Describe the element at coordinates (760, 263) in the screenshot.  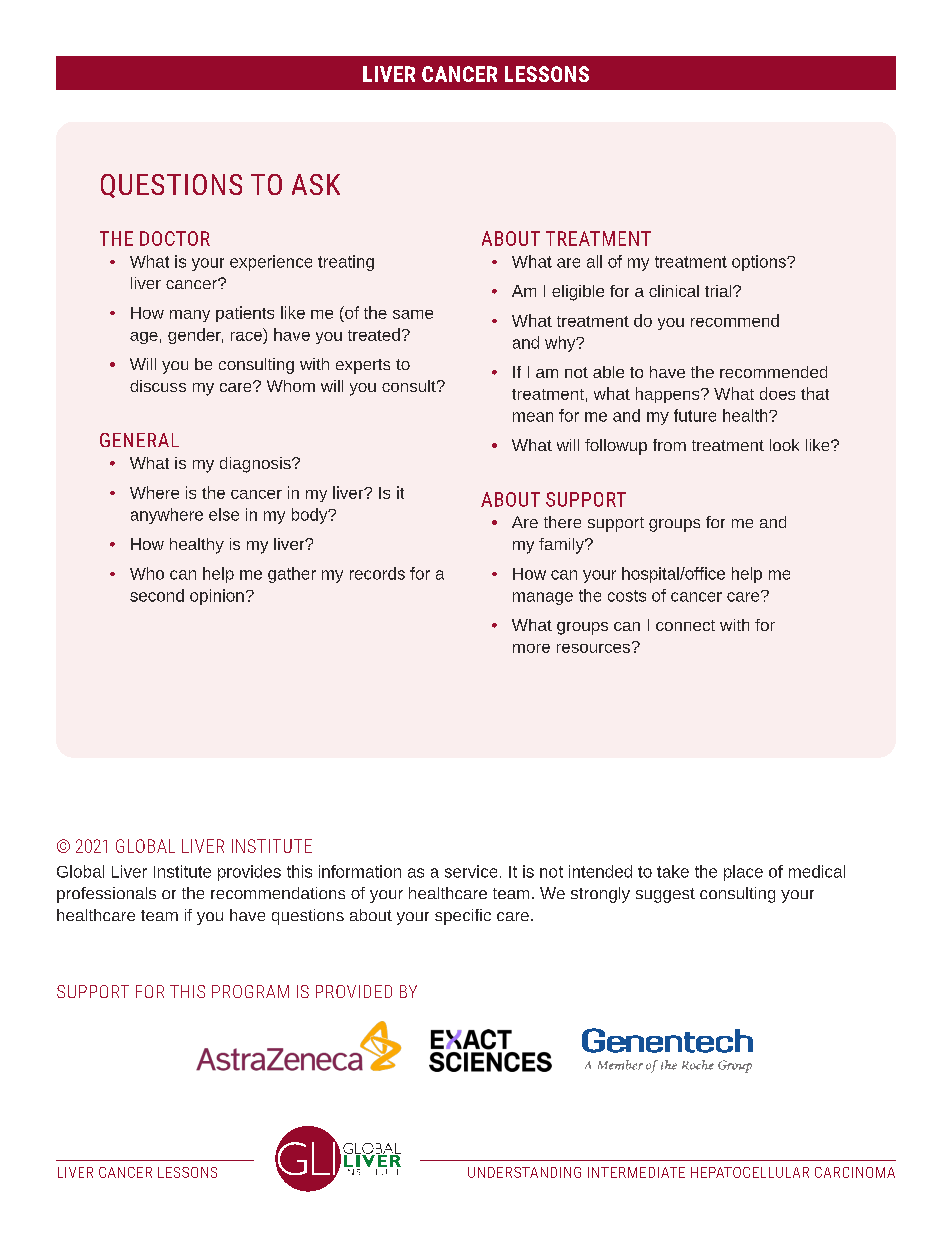
I see `options` at that location.
